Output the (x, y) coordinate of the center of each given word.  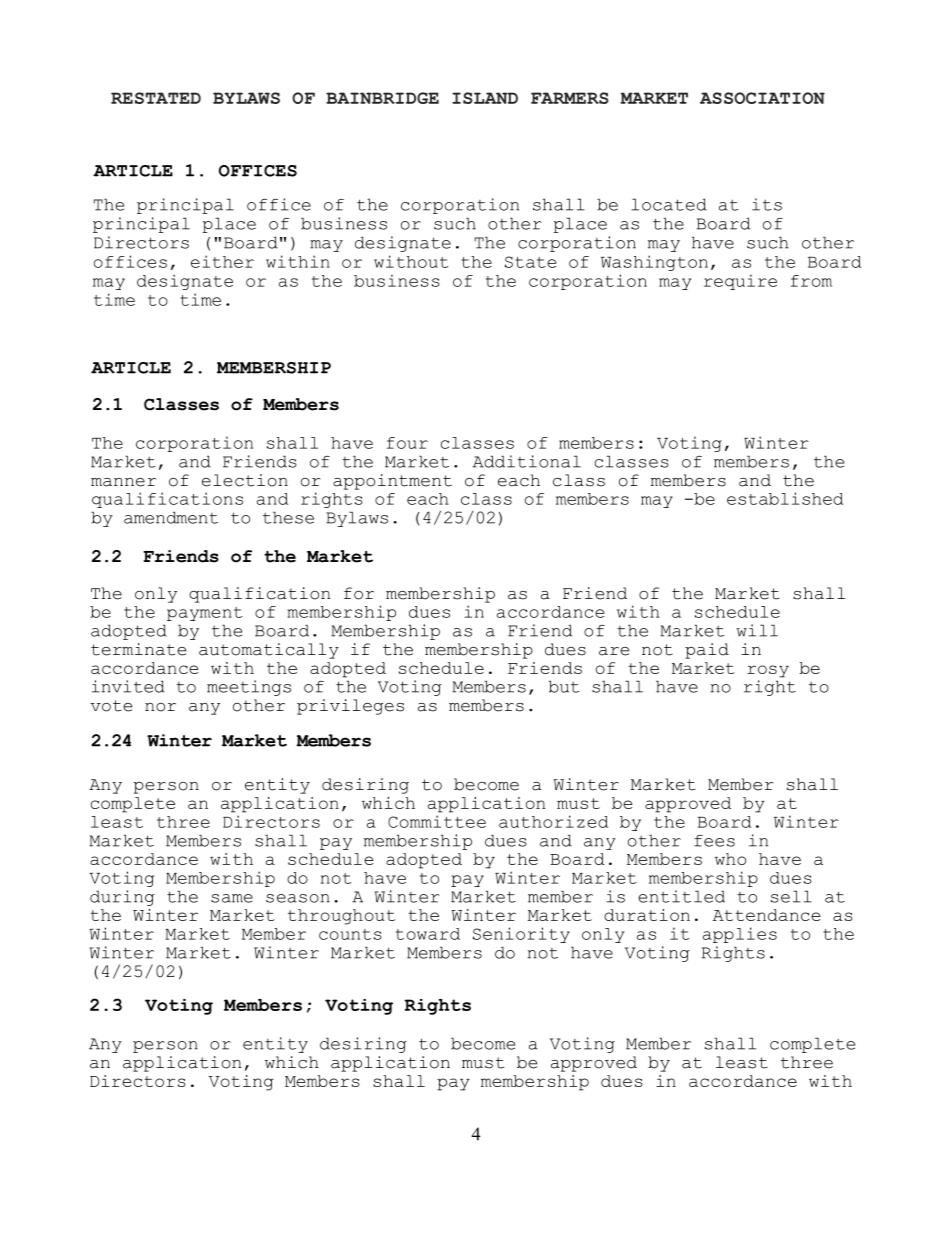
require (740, 282)
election (245, 480)
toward (428, 934)
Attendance (767, 915)
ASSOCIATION (762, 98)
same (232, 898)
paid (707, 651)
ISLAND (485, 98)
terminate (138, 649)
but (564, 686)
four (407, 443)
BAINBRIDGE (382, 98)
